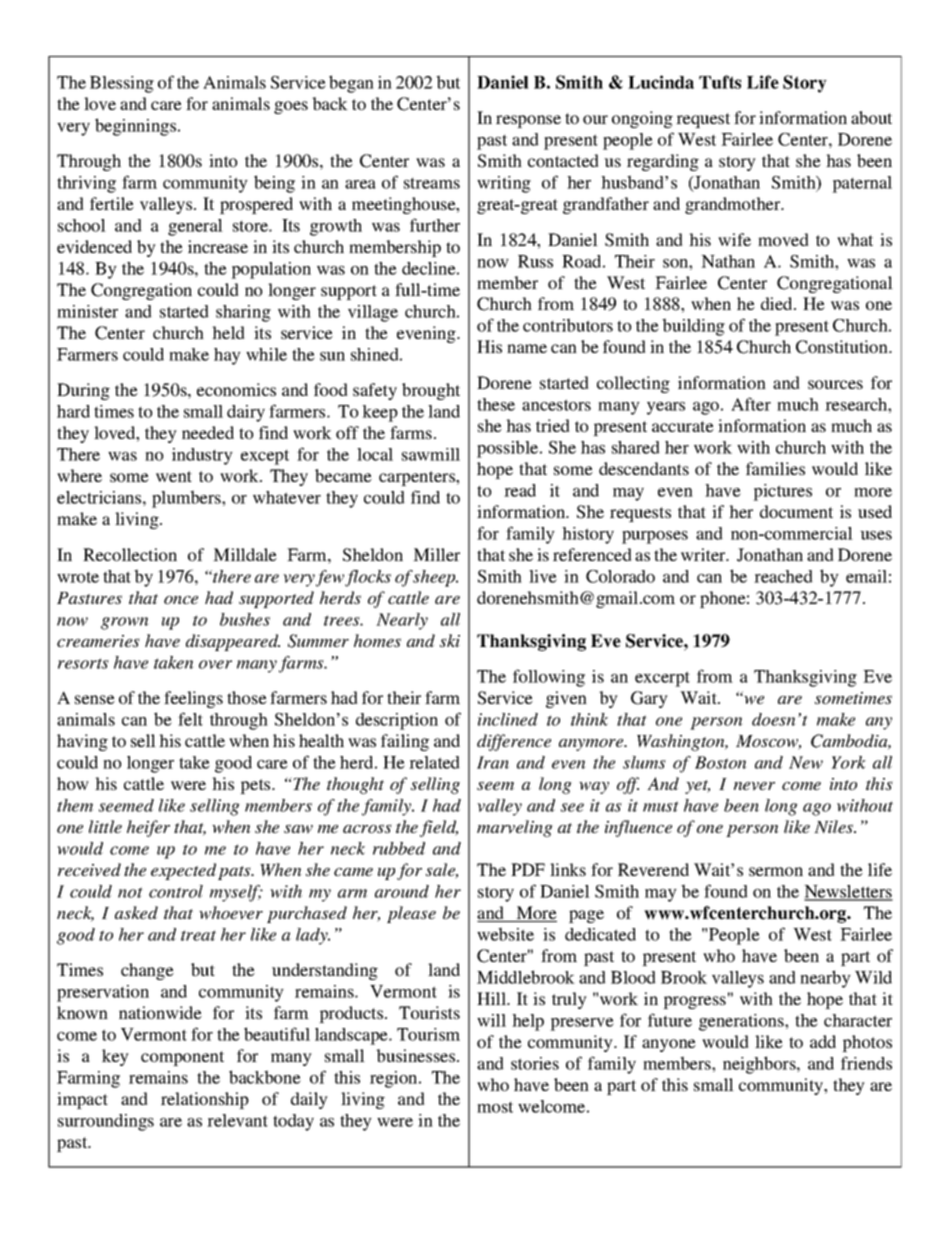  What do you see at coordinates (435, 578) in the screenshot?
I see `sheep` at bounding box center [435, 578].
